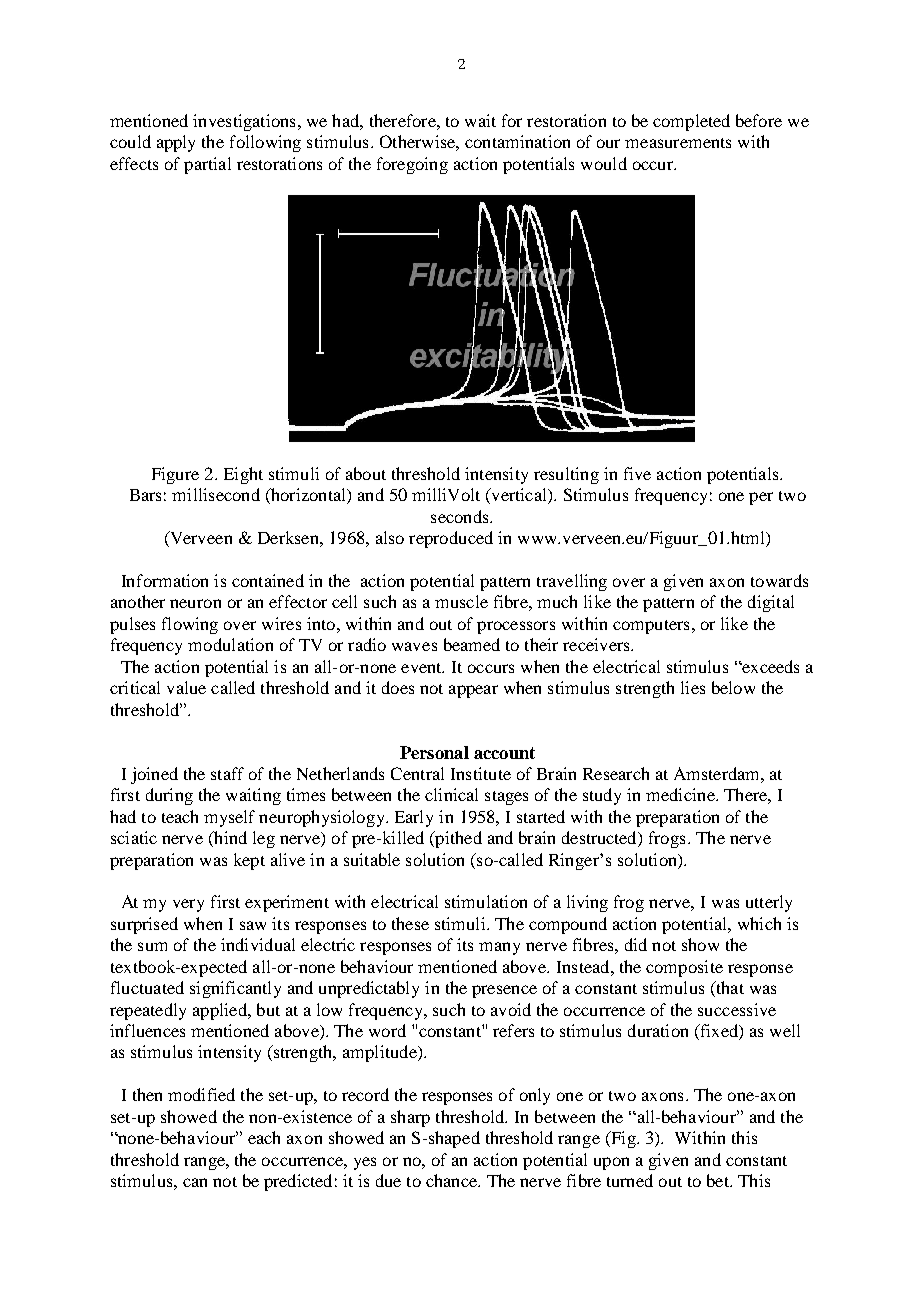  I want to click on Figure, so click(175, 475).
